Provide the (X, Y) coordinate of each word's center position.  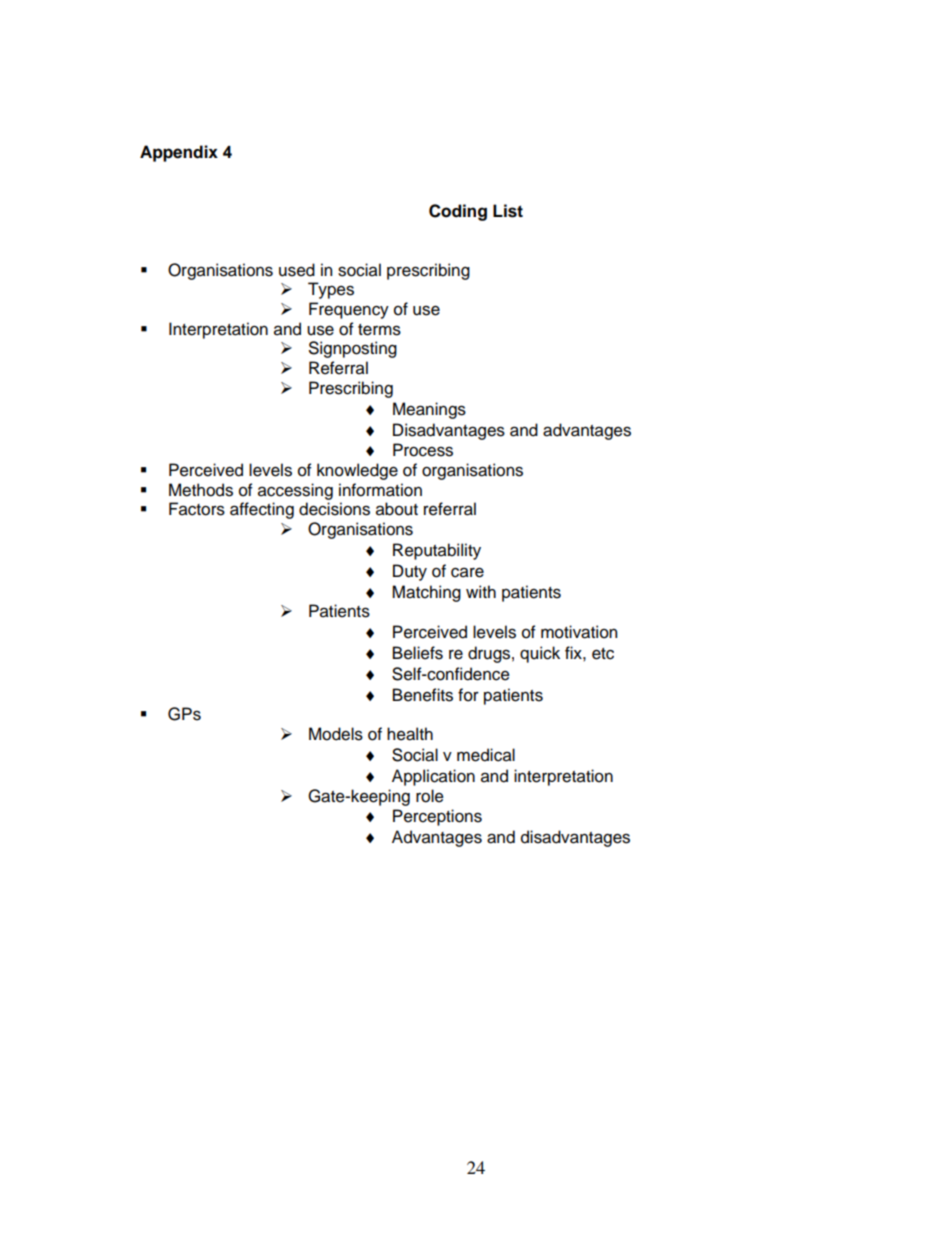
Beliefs (418, 653)
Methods (201, 490)
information (380, 490)
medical (486, 755)
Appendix (179, 153)
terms (379, 330)
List (508, 211)
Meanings (429, 410)
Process (423, 450)
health (410, 734)
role (430, 796)
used (297, 270)
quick (540, 654)
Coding (458, 212)
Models (336, 734)
